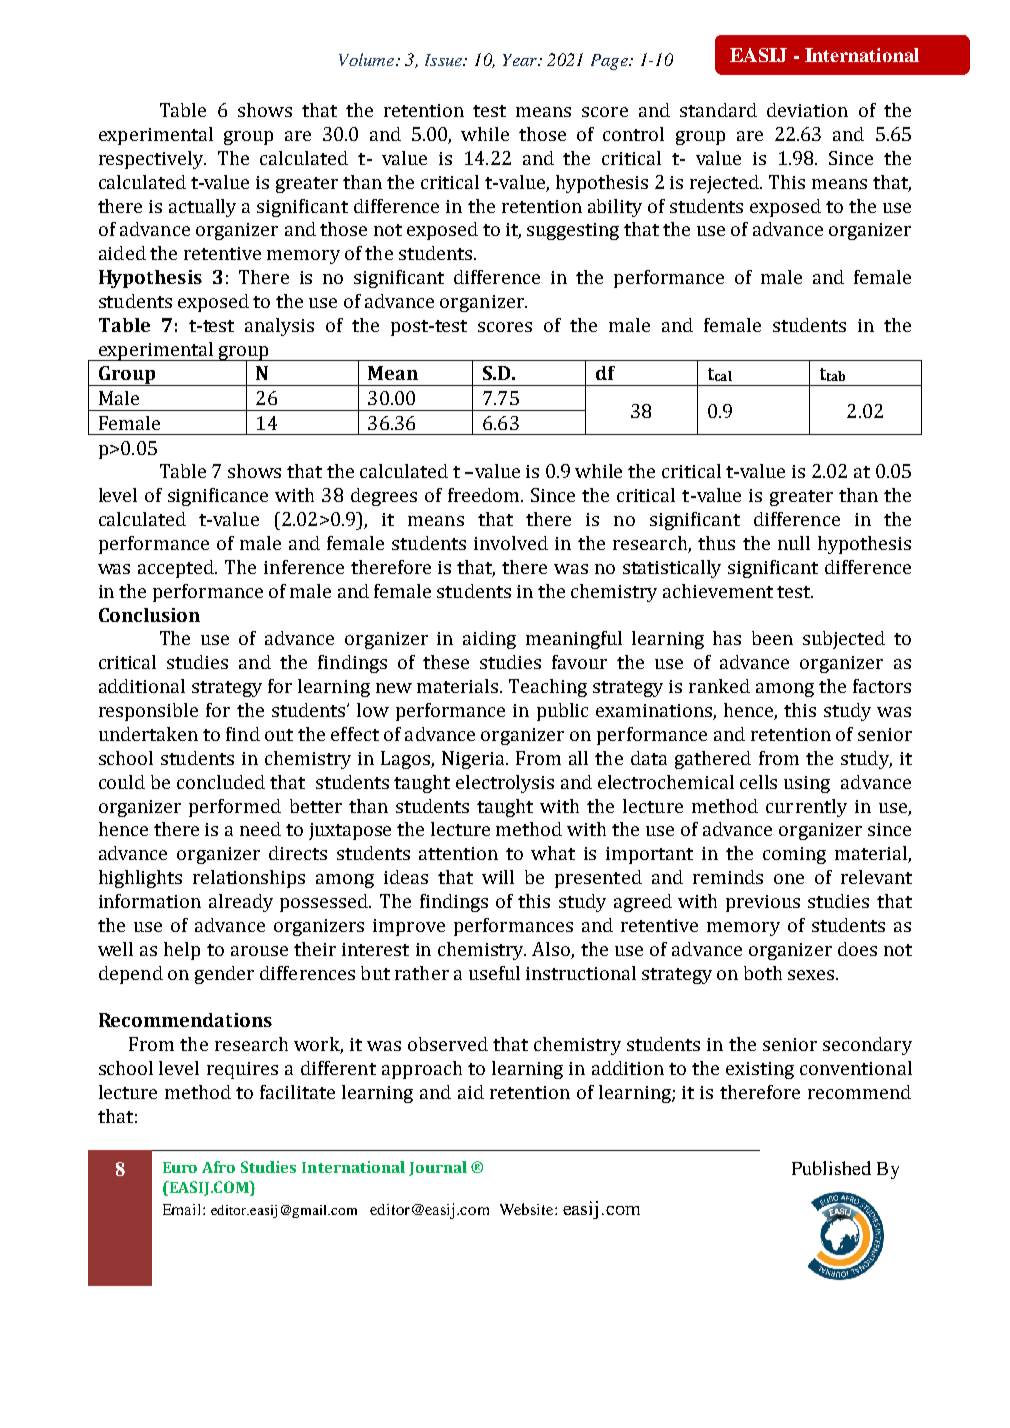 This screenshot has height=1428, width=1010. What do you see at coordinates (218, 1167) in the screenshot?
I see `Afro` at bounding box center [218, 1167].
